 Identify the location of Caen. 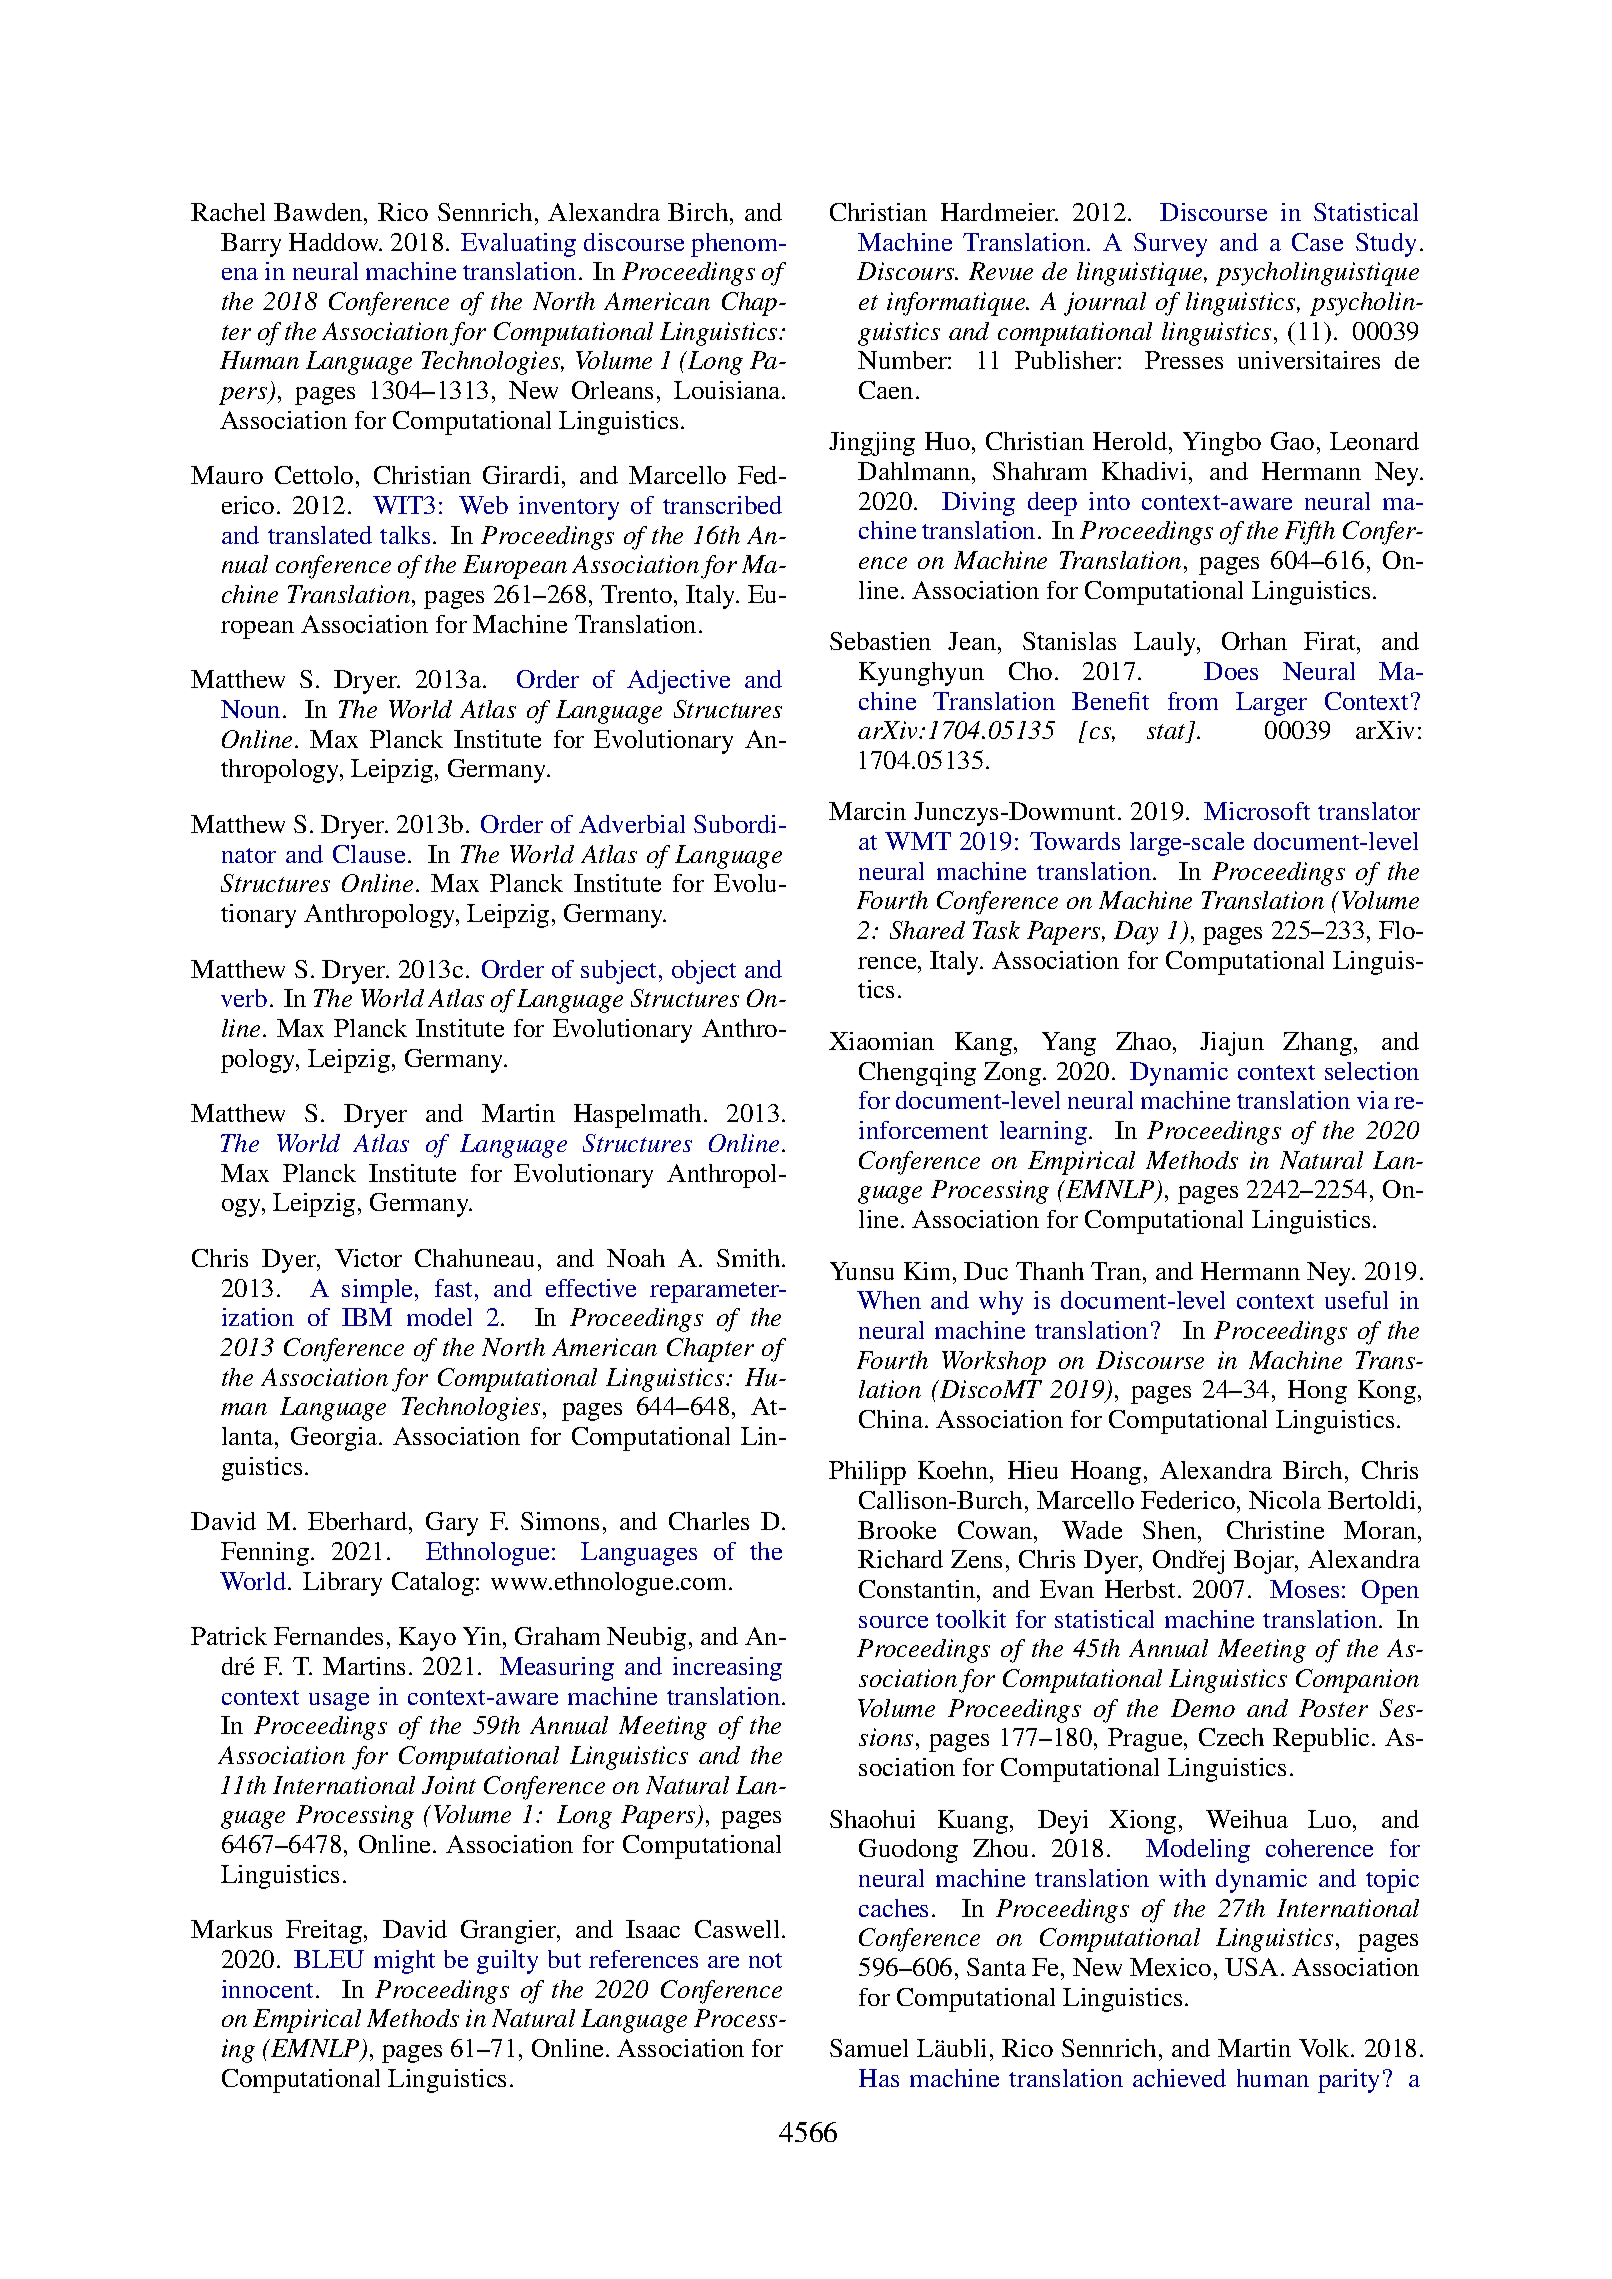
(886, 390).
